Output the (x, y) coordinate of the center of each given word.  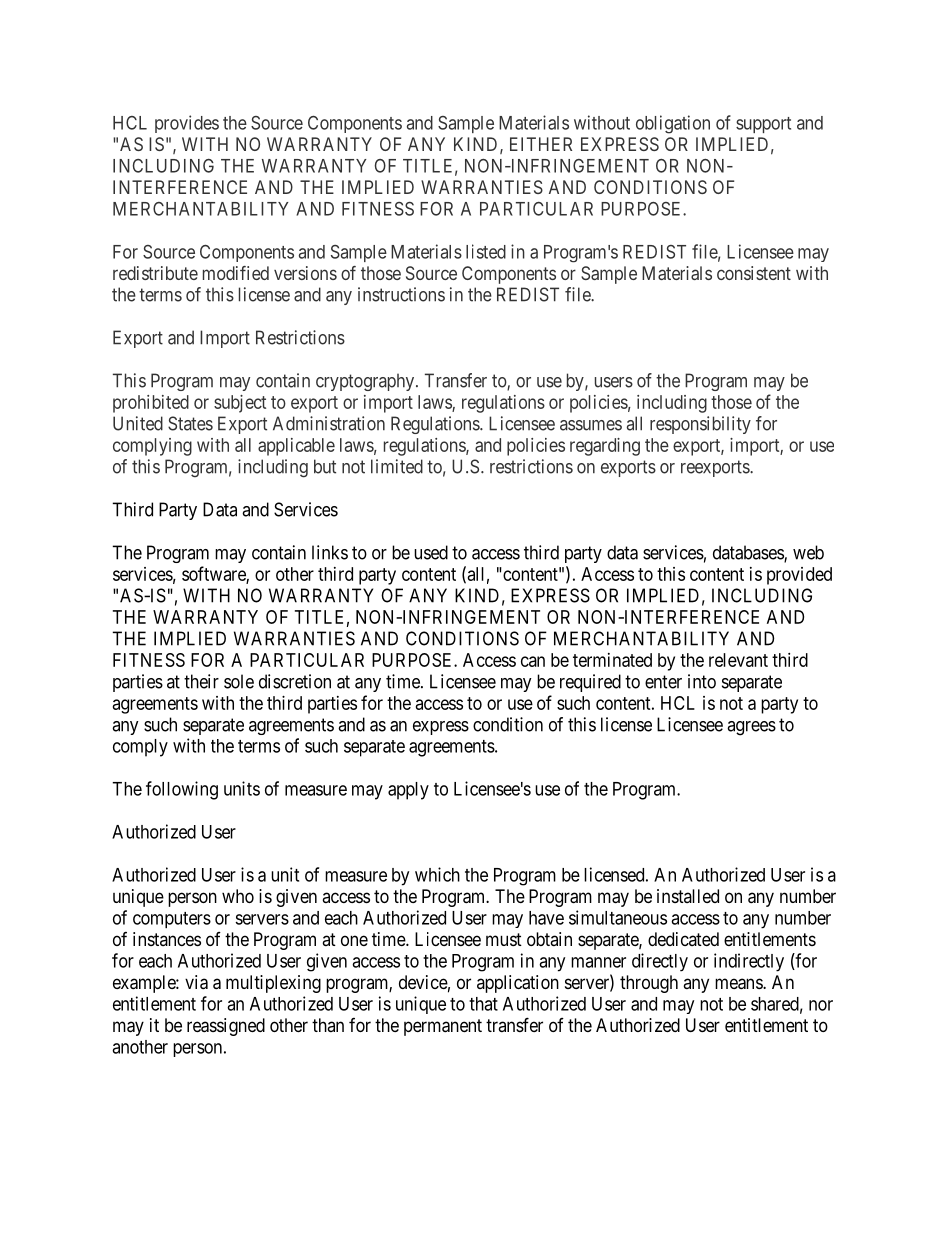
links (330, 552)
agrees (751, 728)
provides (187, 124)
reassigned (226, 1027)
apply (408, 791)
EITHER (541, 144)
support (763, 125)
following (182, 790)
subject (240, 404)
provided (799, 576)
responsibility (700, 425)
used (431, 552)
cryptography (366, 382)
